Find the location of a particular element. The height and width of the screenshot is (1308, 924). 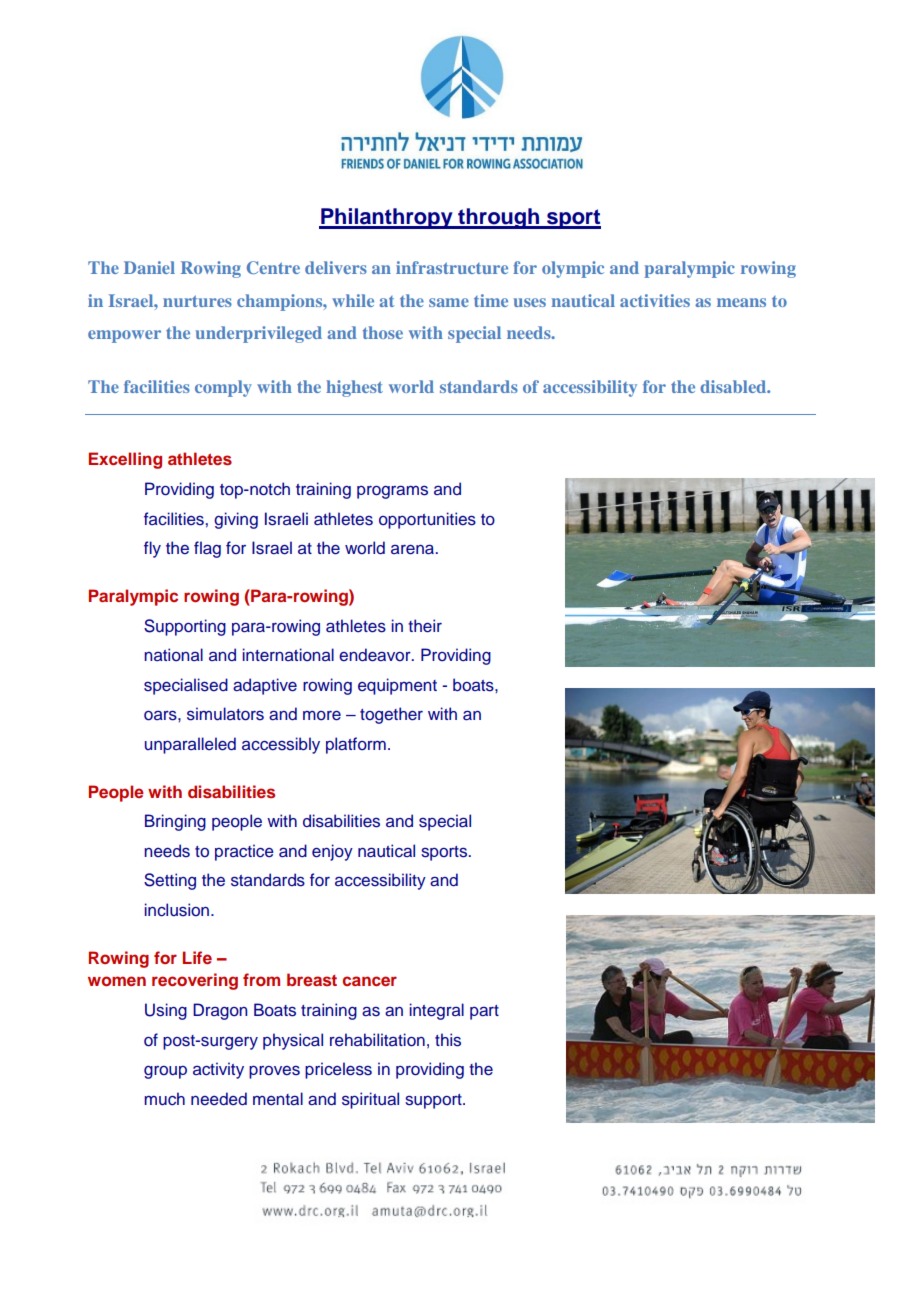

Excelling is located at coordinates (125, 460).
